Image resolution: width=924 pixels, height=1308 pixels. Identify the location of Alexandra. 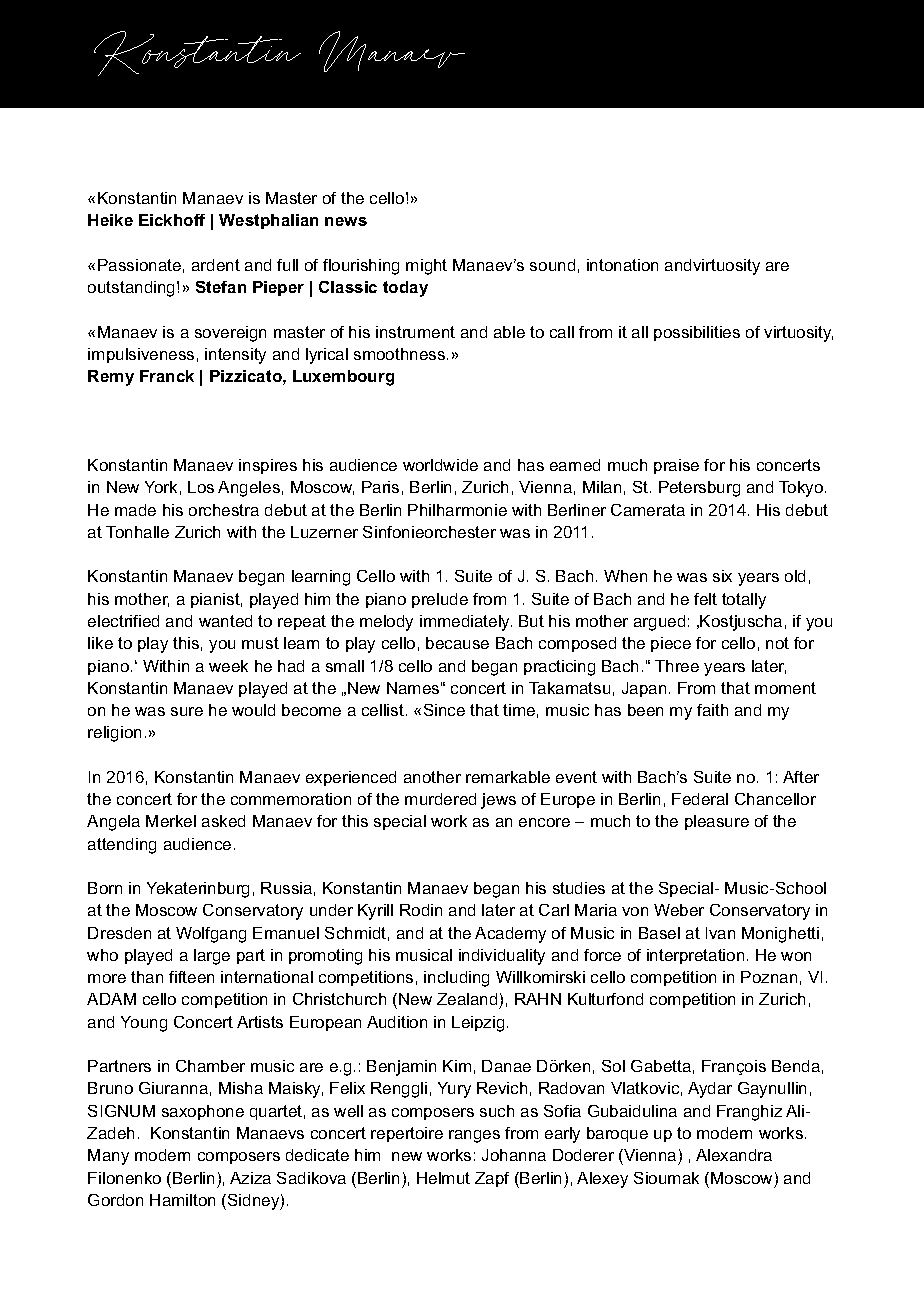
(734, 1155).
